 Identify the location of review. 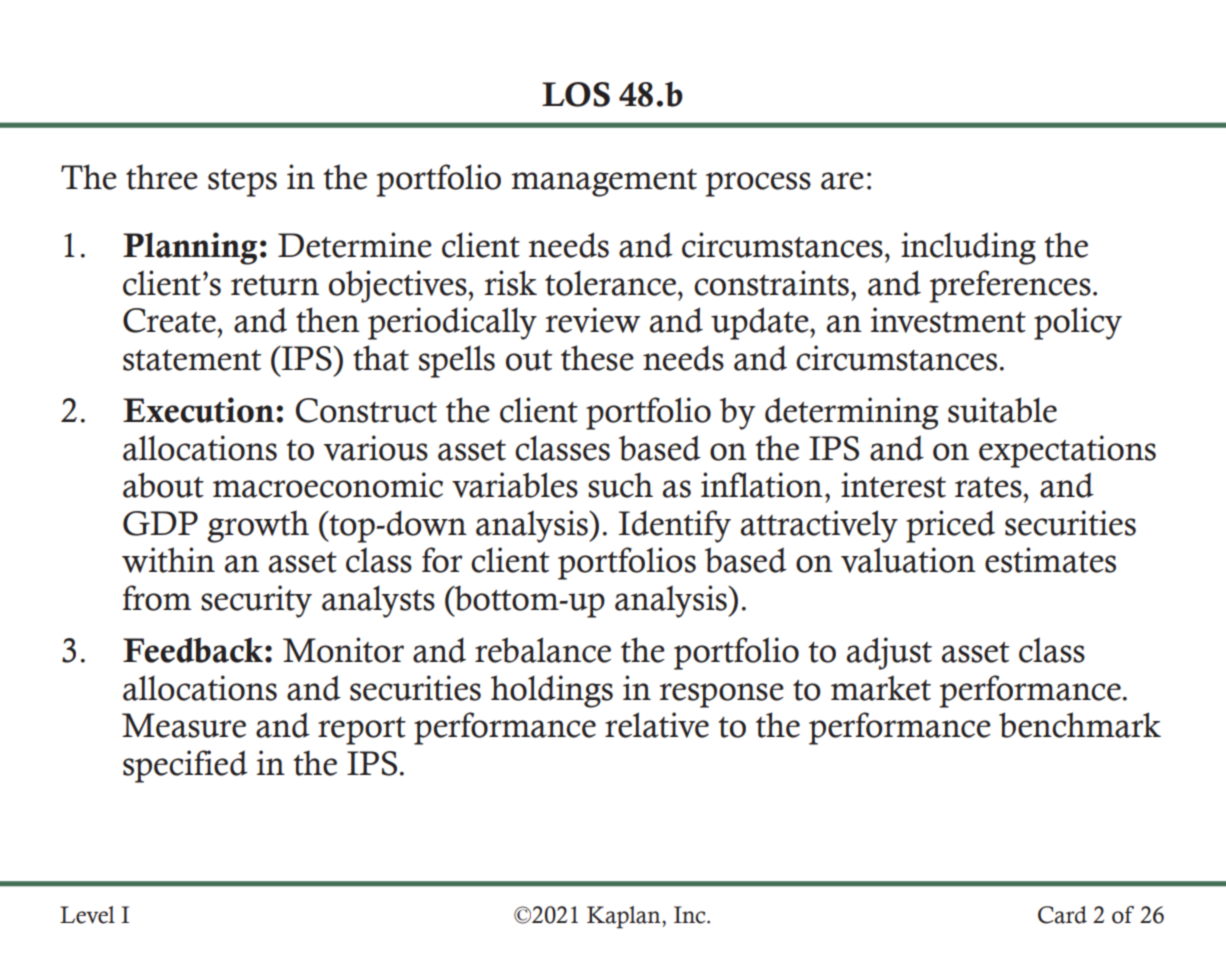
(592, 320).
